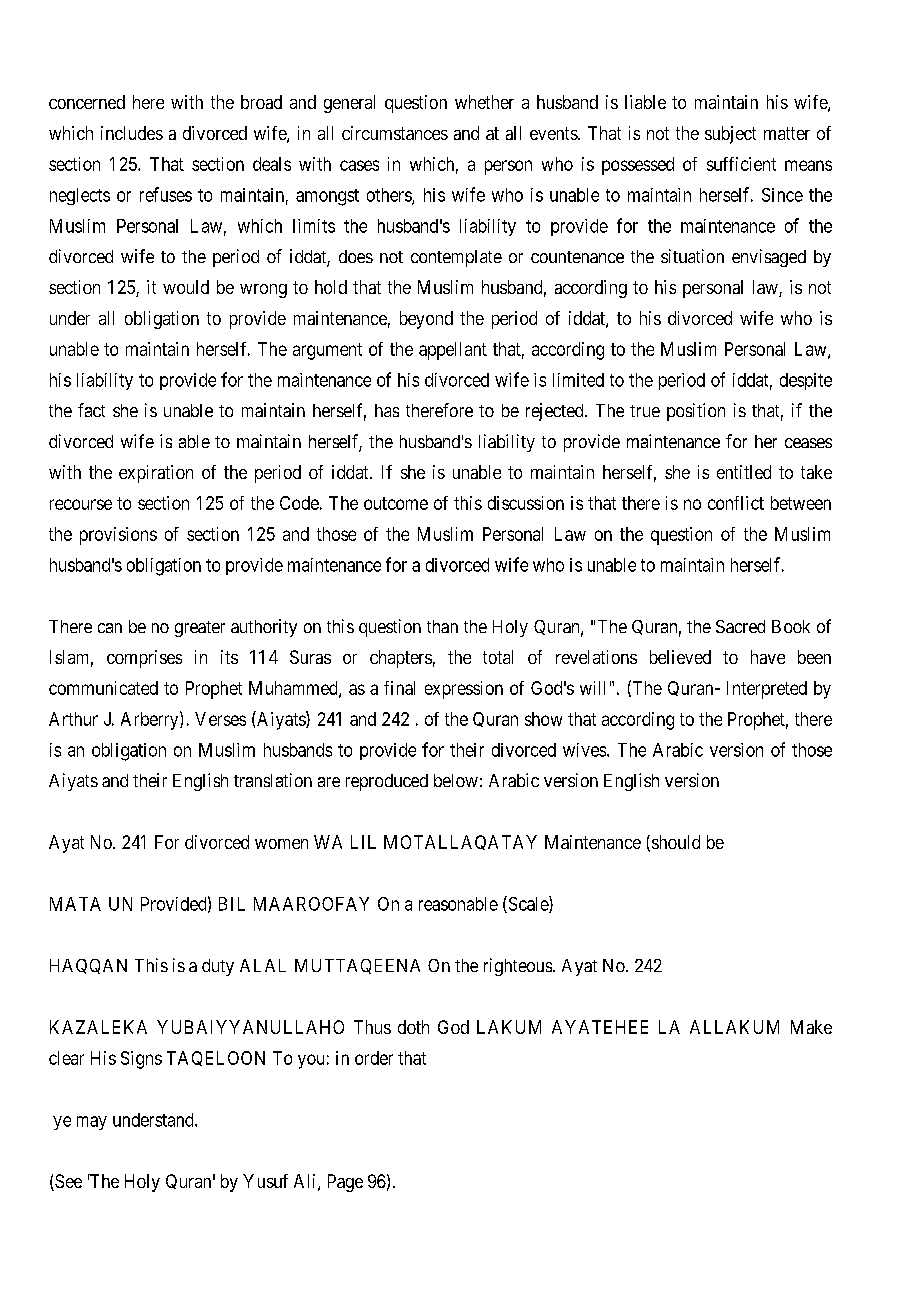 The image size is (924, 1308). What do you see at coordinates (676, 842) in the image?
I see `should` at bounding box center [676, 842].
